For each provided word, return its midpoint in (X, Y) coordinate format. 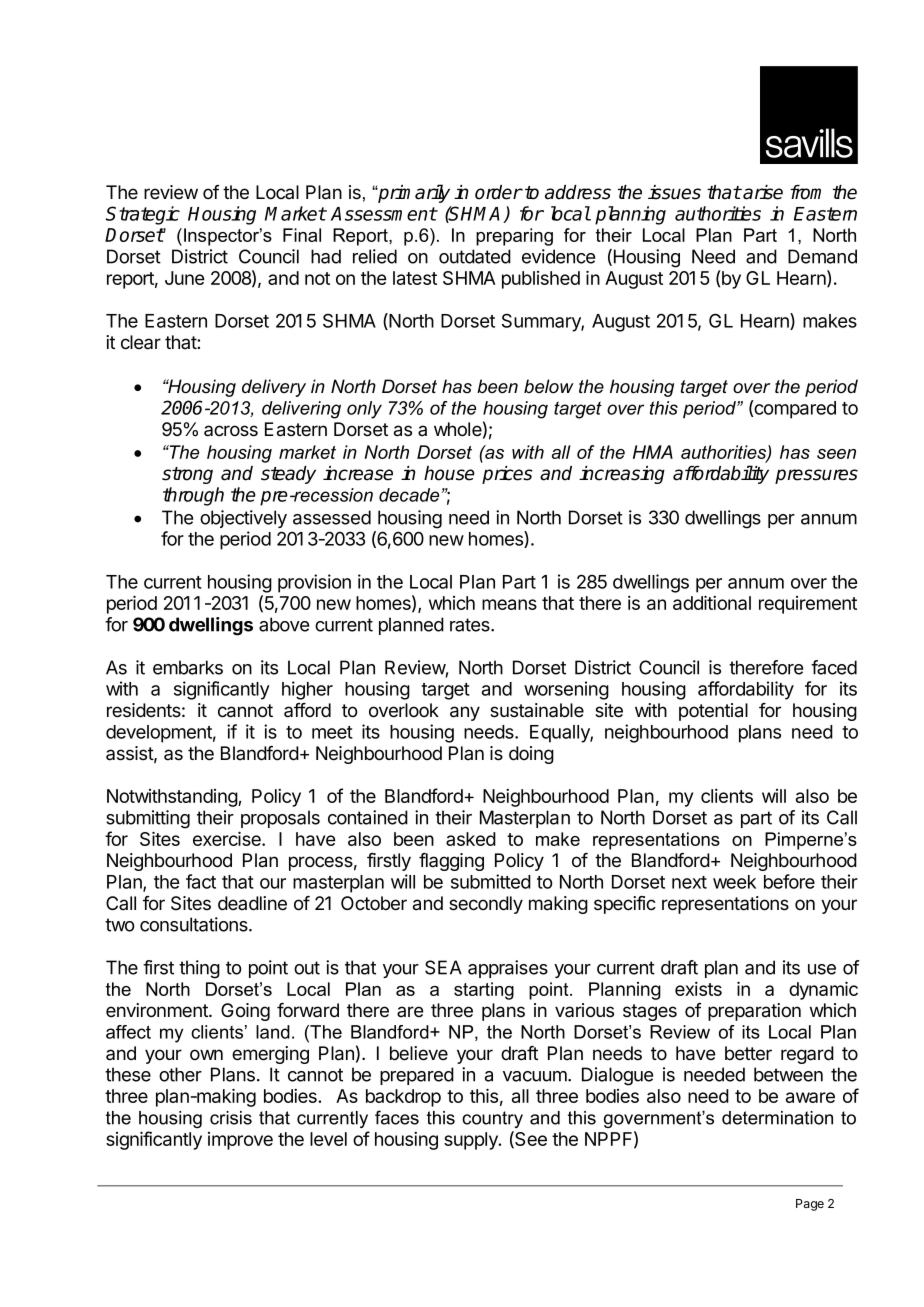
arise (762, 192)
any (465, 713)
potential (713, 712)
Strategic (143, 215)
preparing (514, 237)
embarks (188, 667)
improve (240, 1141)
